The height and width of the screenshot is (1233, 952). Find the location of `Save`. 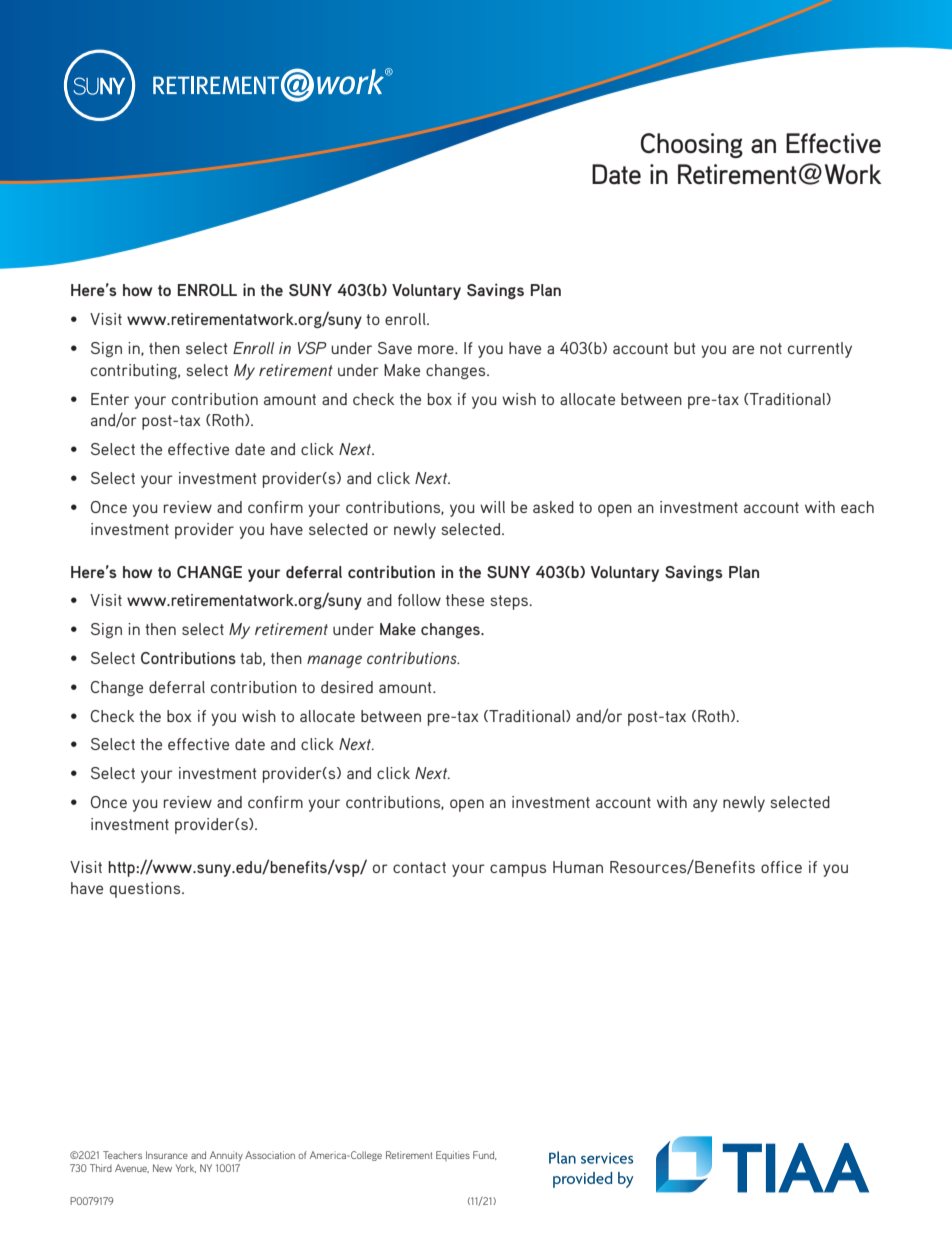

Save is located at coordinates (395, 348).
